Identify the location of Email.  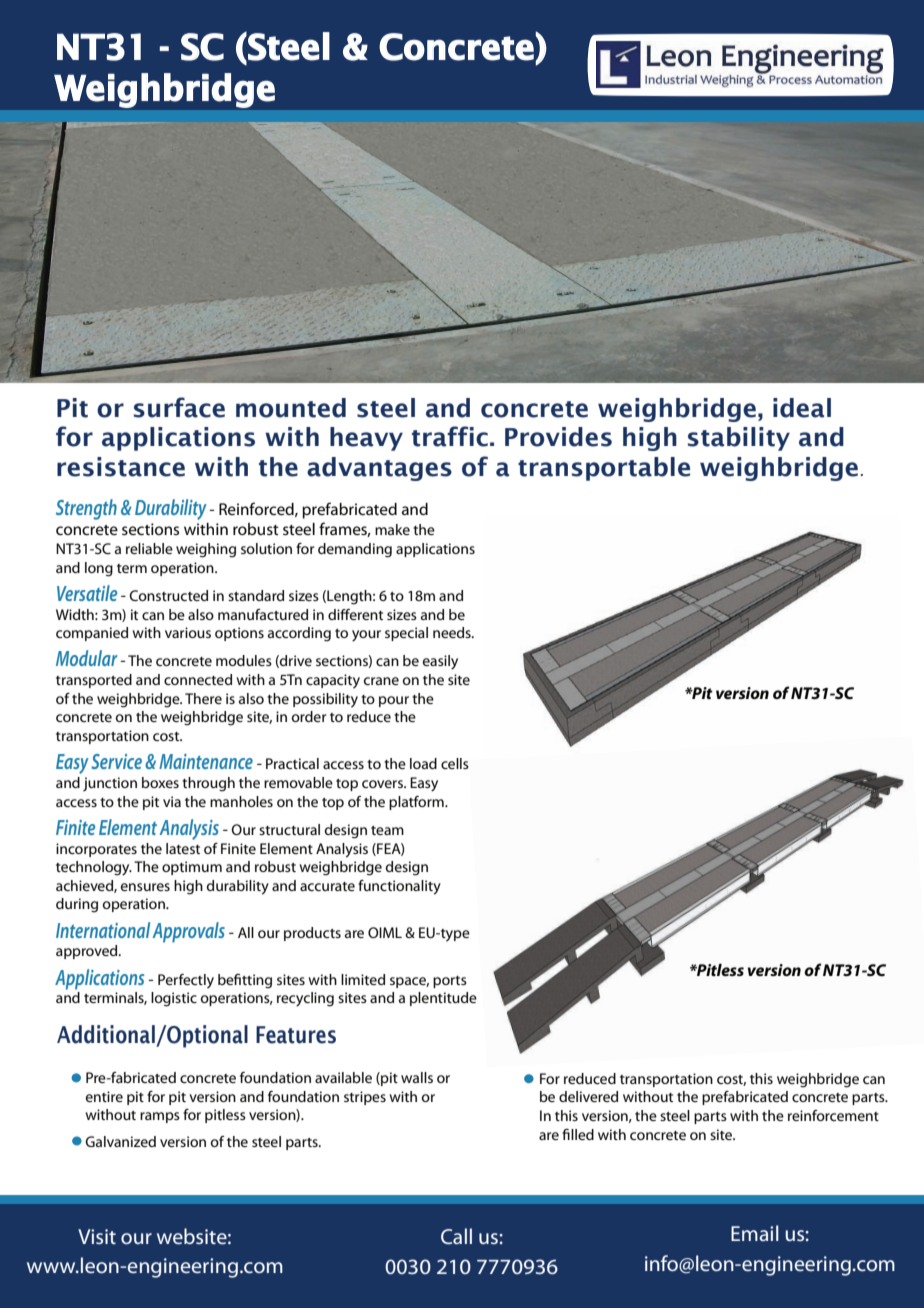
(755, 1233).
